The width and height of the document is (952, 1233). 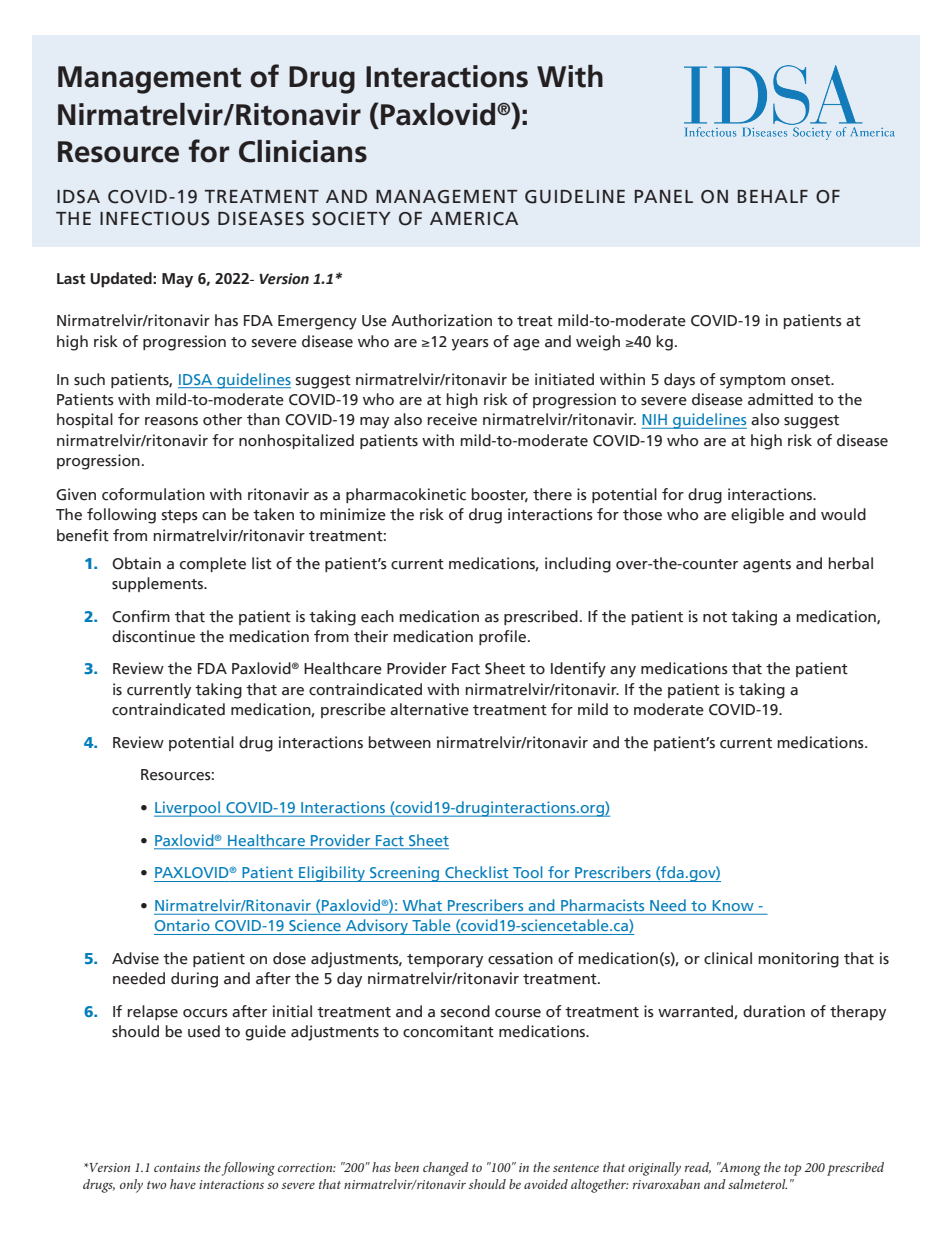 I want to click on AMERICA, so click(x=474, y=219).
